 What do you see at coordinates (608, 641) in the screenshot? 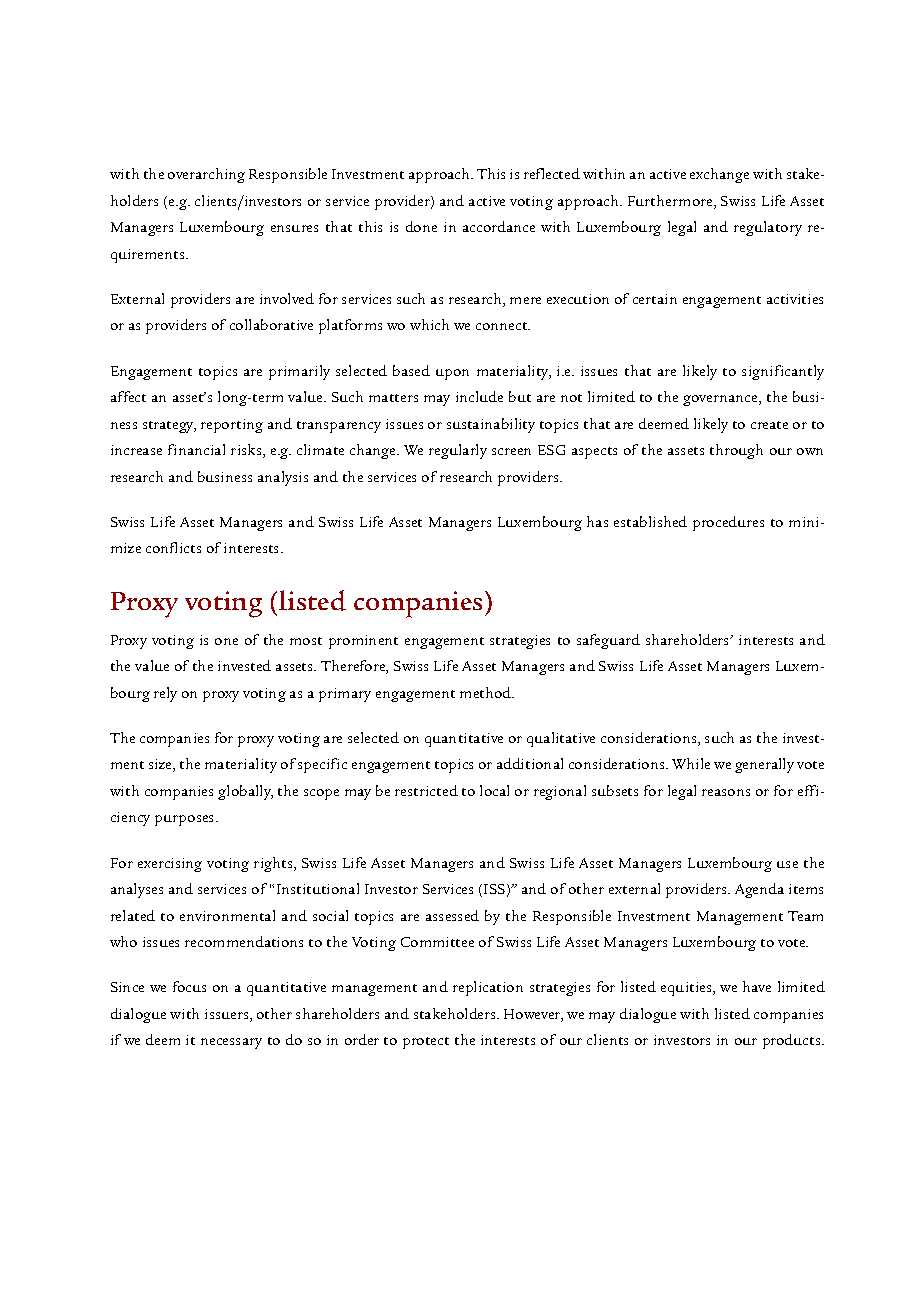
I see `safeguard` at bounding box center [608, 641].
